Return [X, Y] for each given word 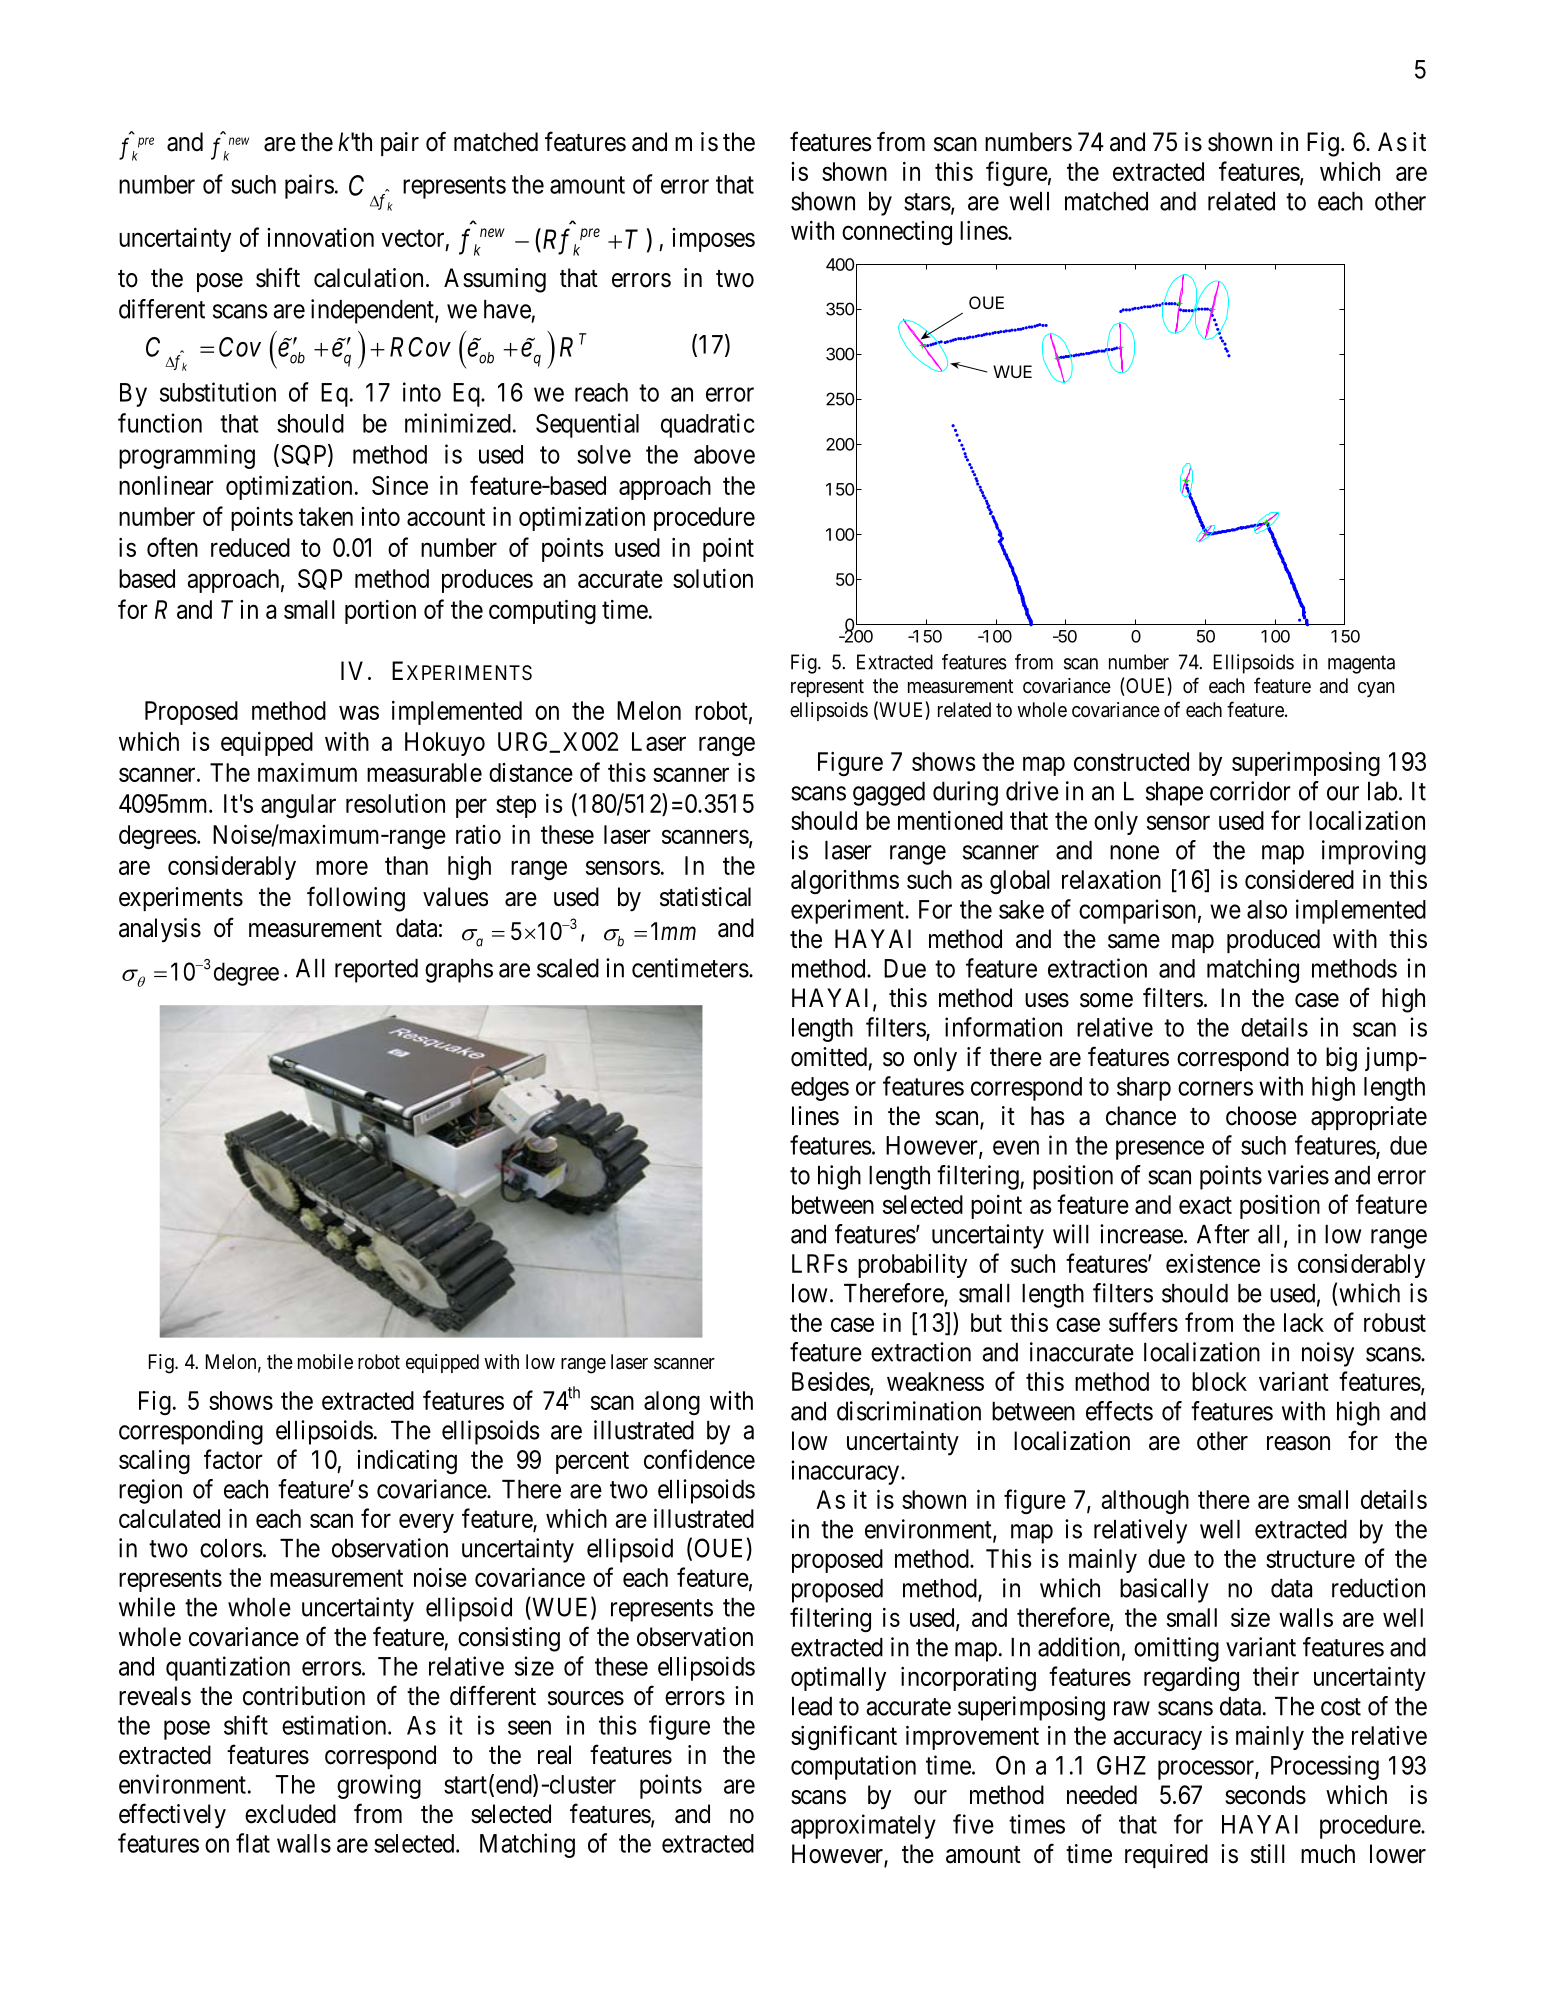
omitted [829, 1057]
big [1341, 1059]
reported [376, 971]
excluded [290, 1814]
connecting [897, 233]
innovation [320, 237]
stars [927, 202]
